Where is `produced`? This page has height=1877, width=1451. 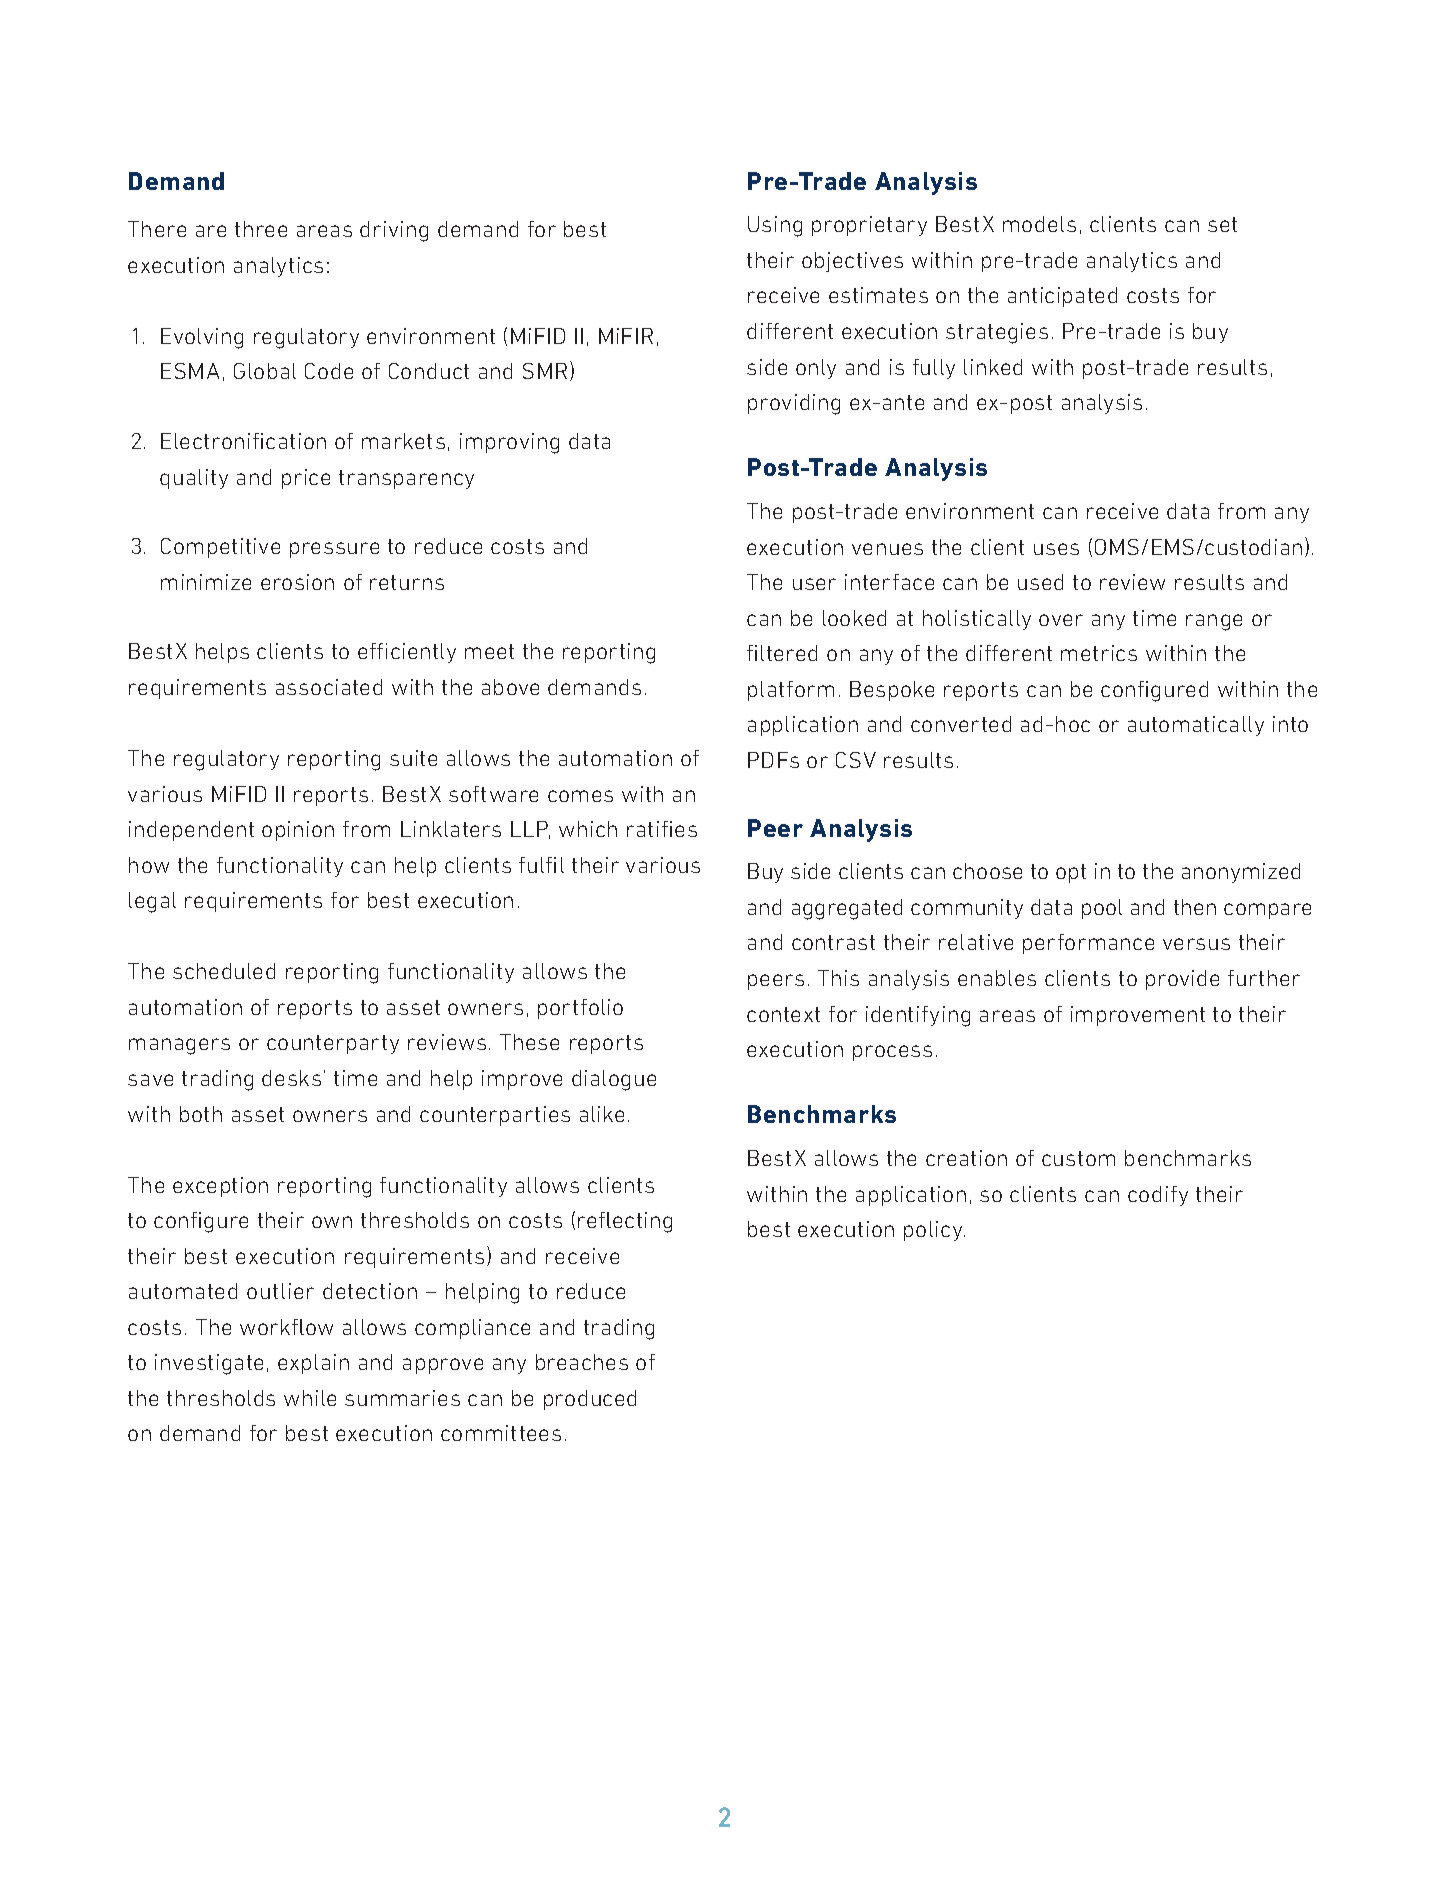 produced is located at coordinates (590, 1400).
